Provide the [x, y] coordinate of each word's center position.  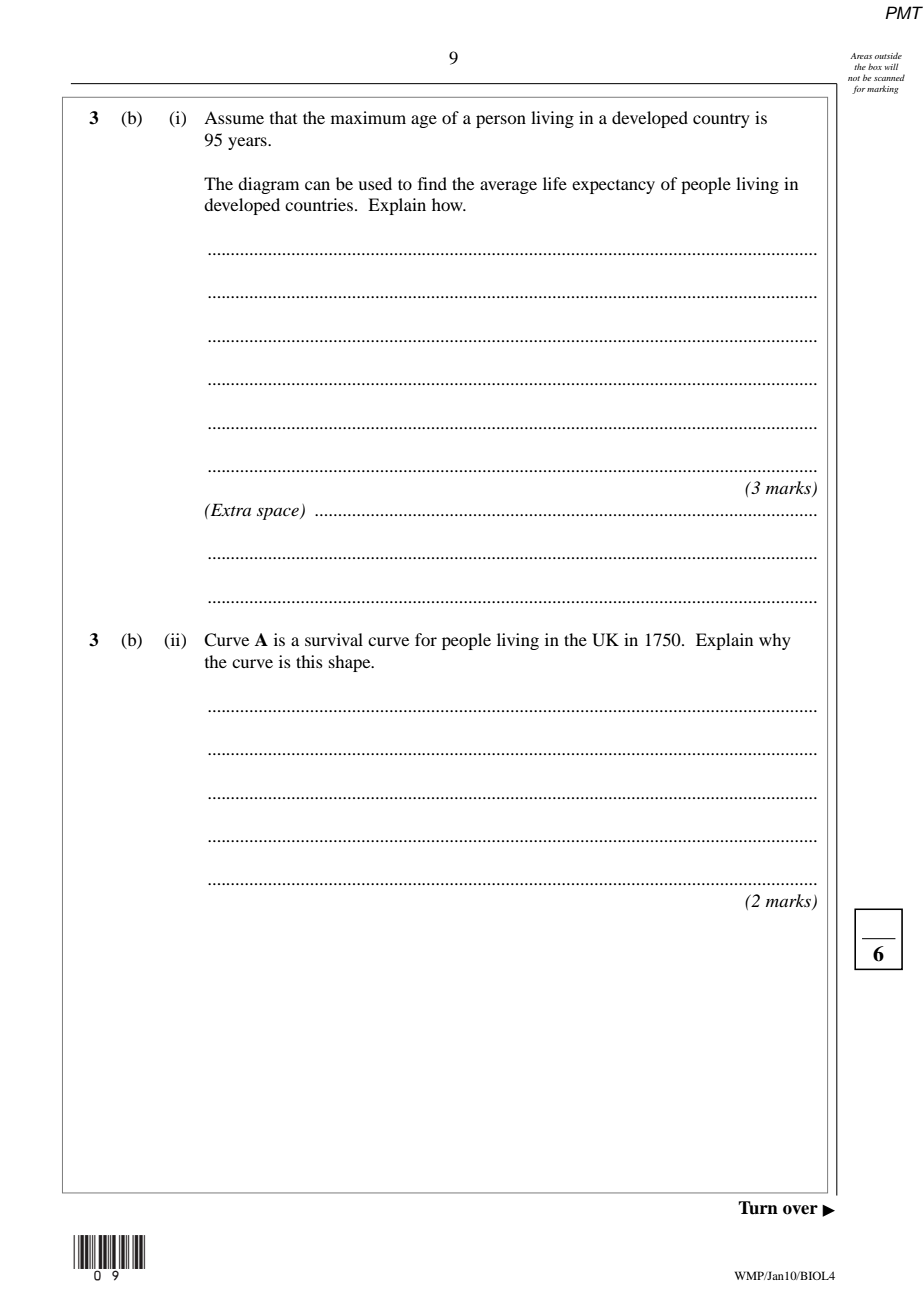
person [501, 121]
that [283, 117]
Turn [758, 1208]
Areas [861, 56]
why [775, 641]
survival [334, 639]
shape [351, 663]
